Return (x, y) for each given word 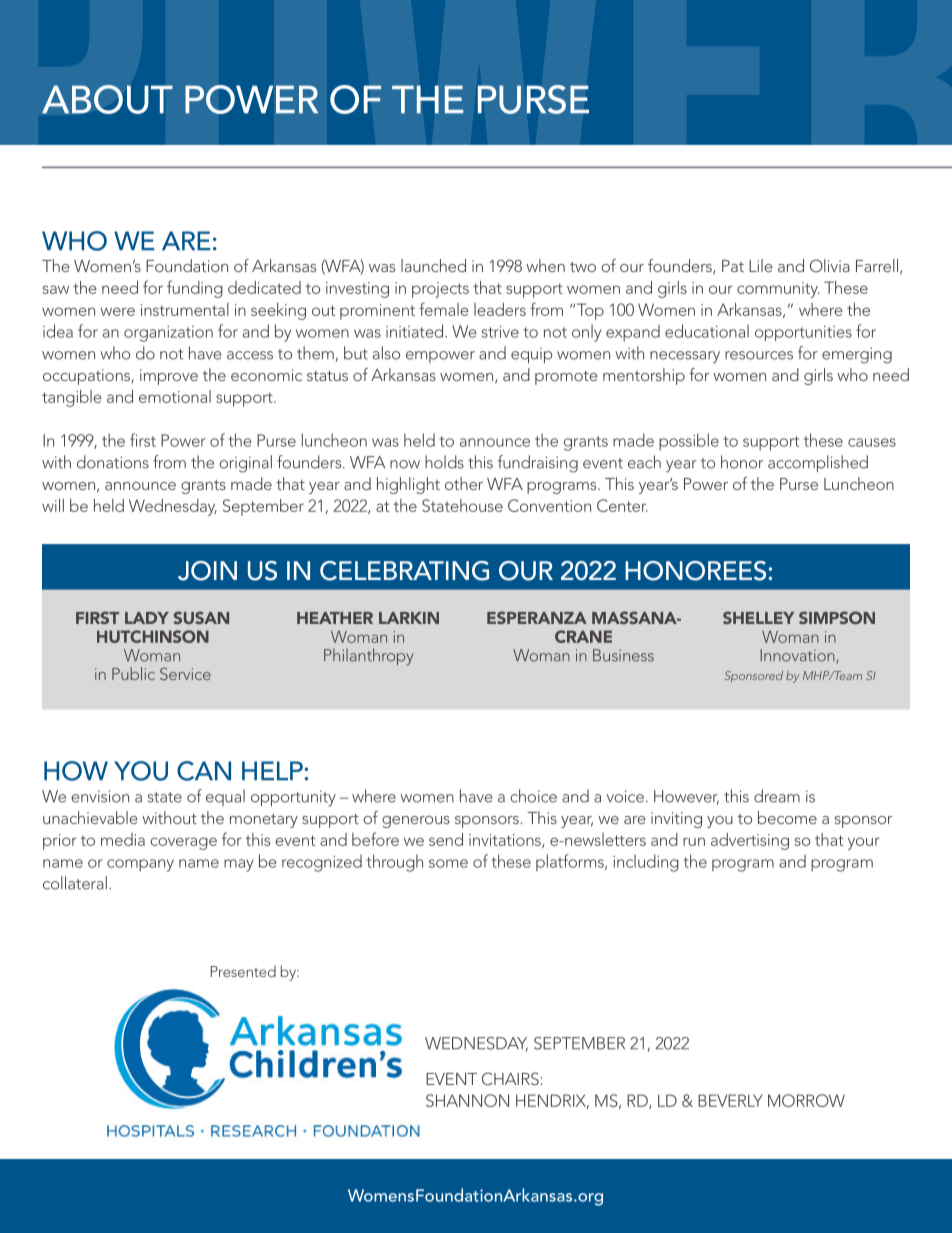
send (446, 839)
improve (169, 377)
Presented (243, 971)
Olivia (830, 266)
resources (759, 355)
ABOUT (107, 99)
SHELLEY (758, 617)
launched (433, 265)
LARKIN (409, 618)
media (123, 839)
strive (500, 332)
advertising (750, 841)
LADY (147, 618)
